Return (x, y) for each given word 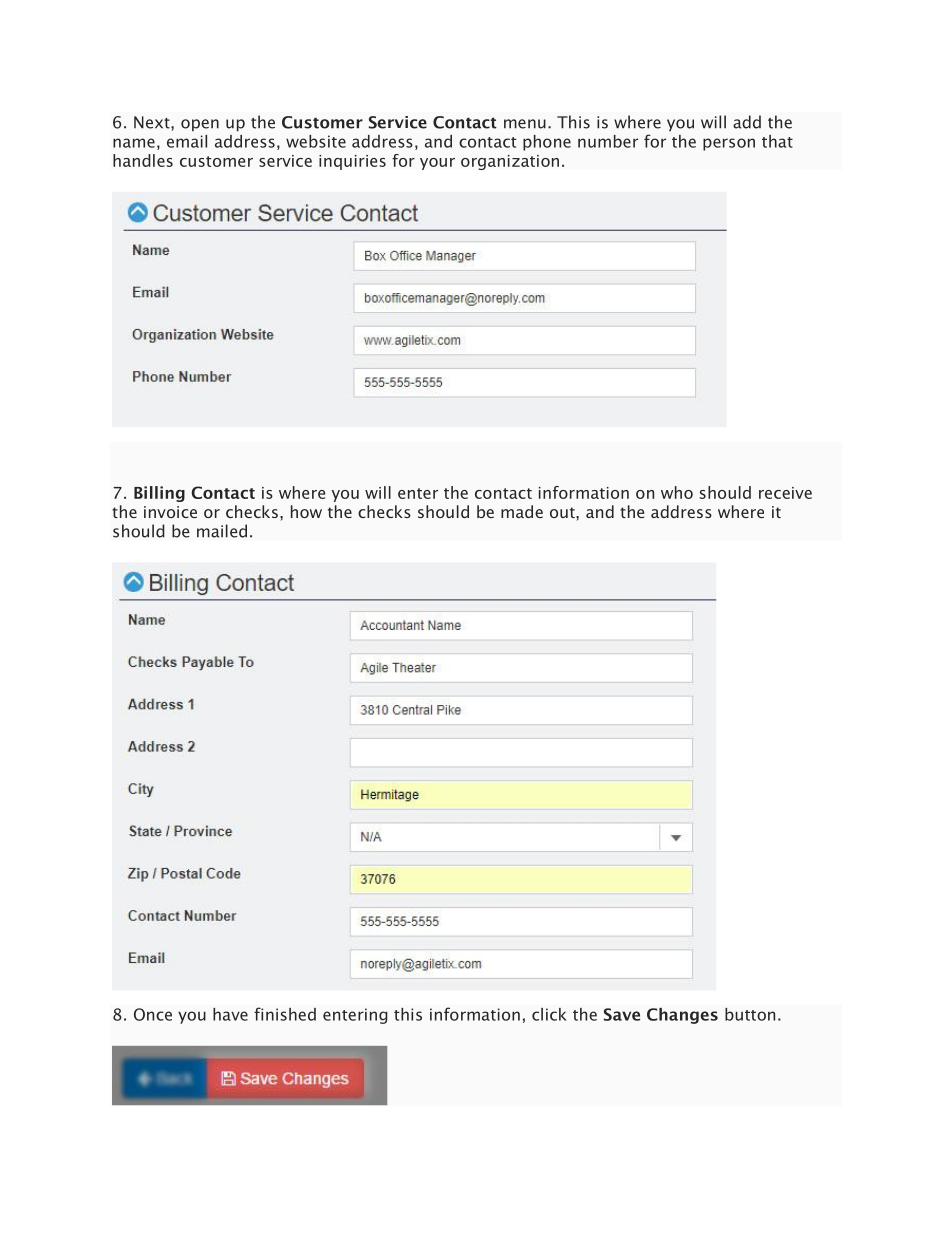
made (522, 511)
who (677, 492)
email (187, 141)
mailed (222, 531)
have (230, 1014)
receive (785, 493)
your (437, 164)
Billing (159, 494)
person (729, 144)
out (563, 512)
